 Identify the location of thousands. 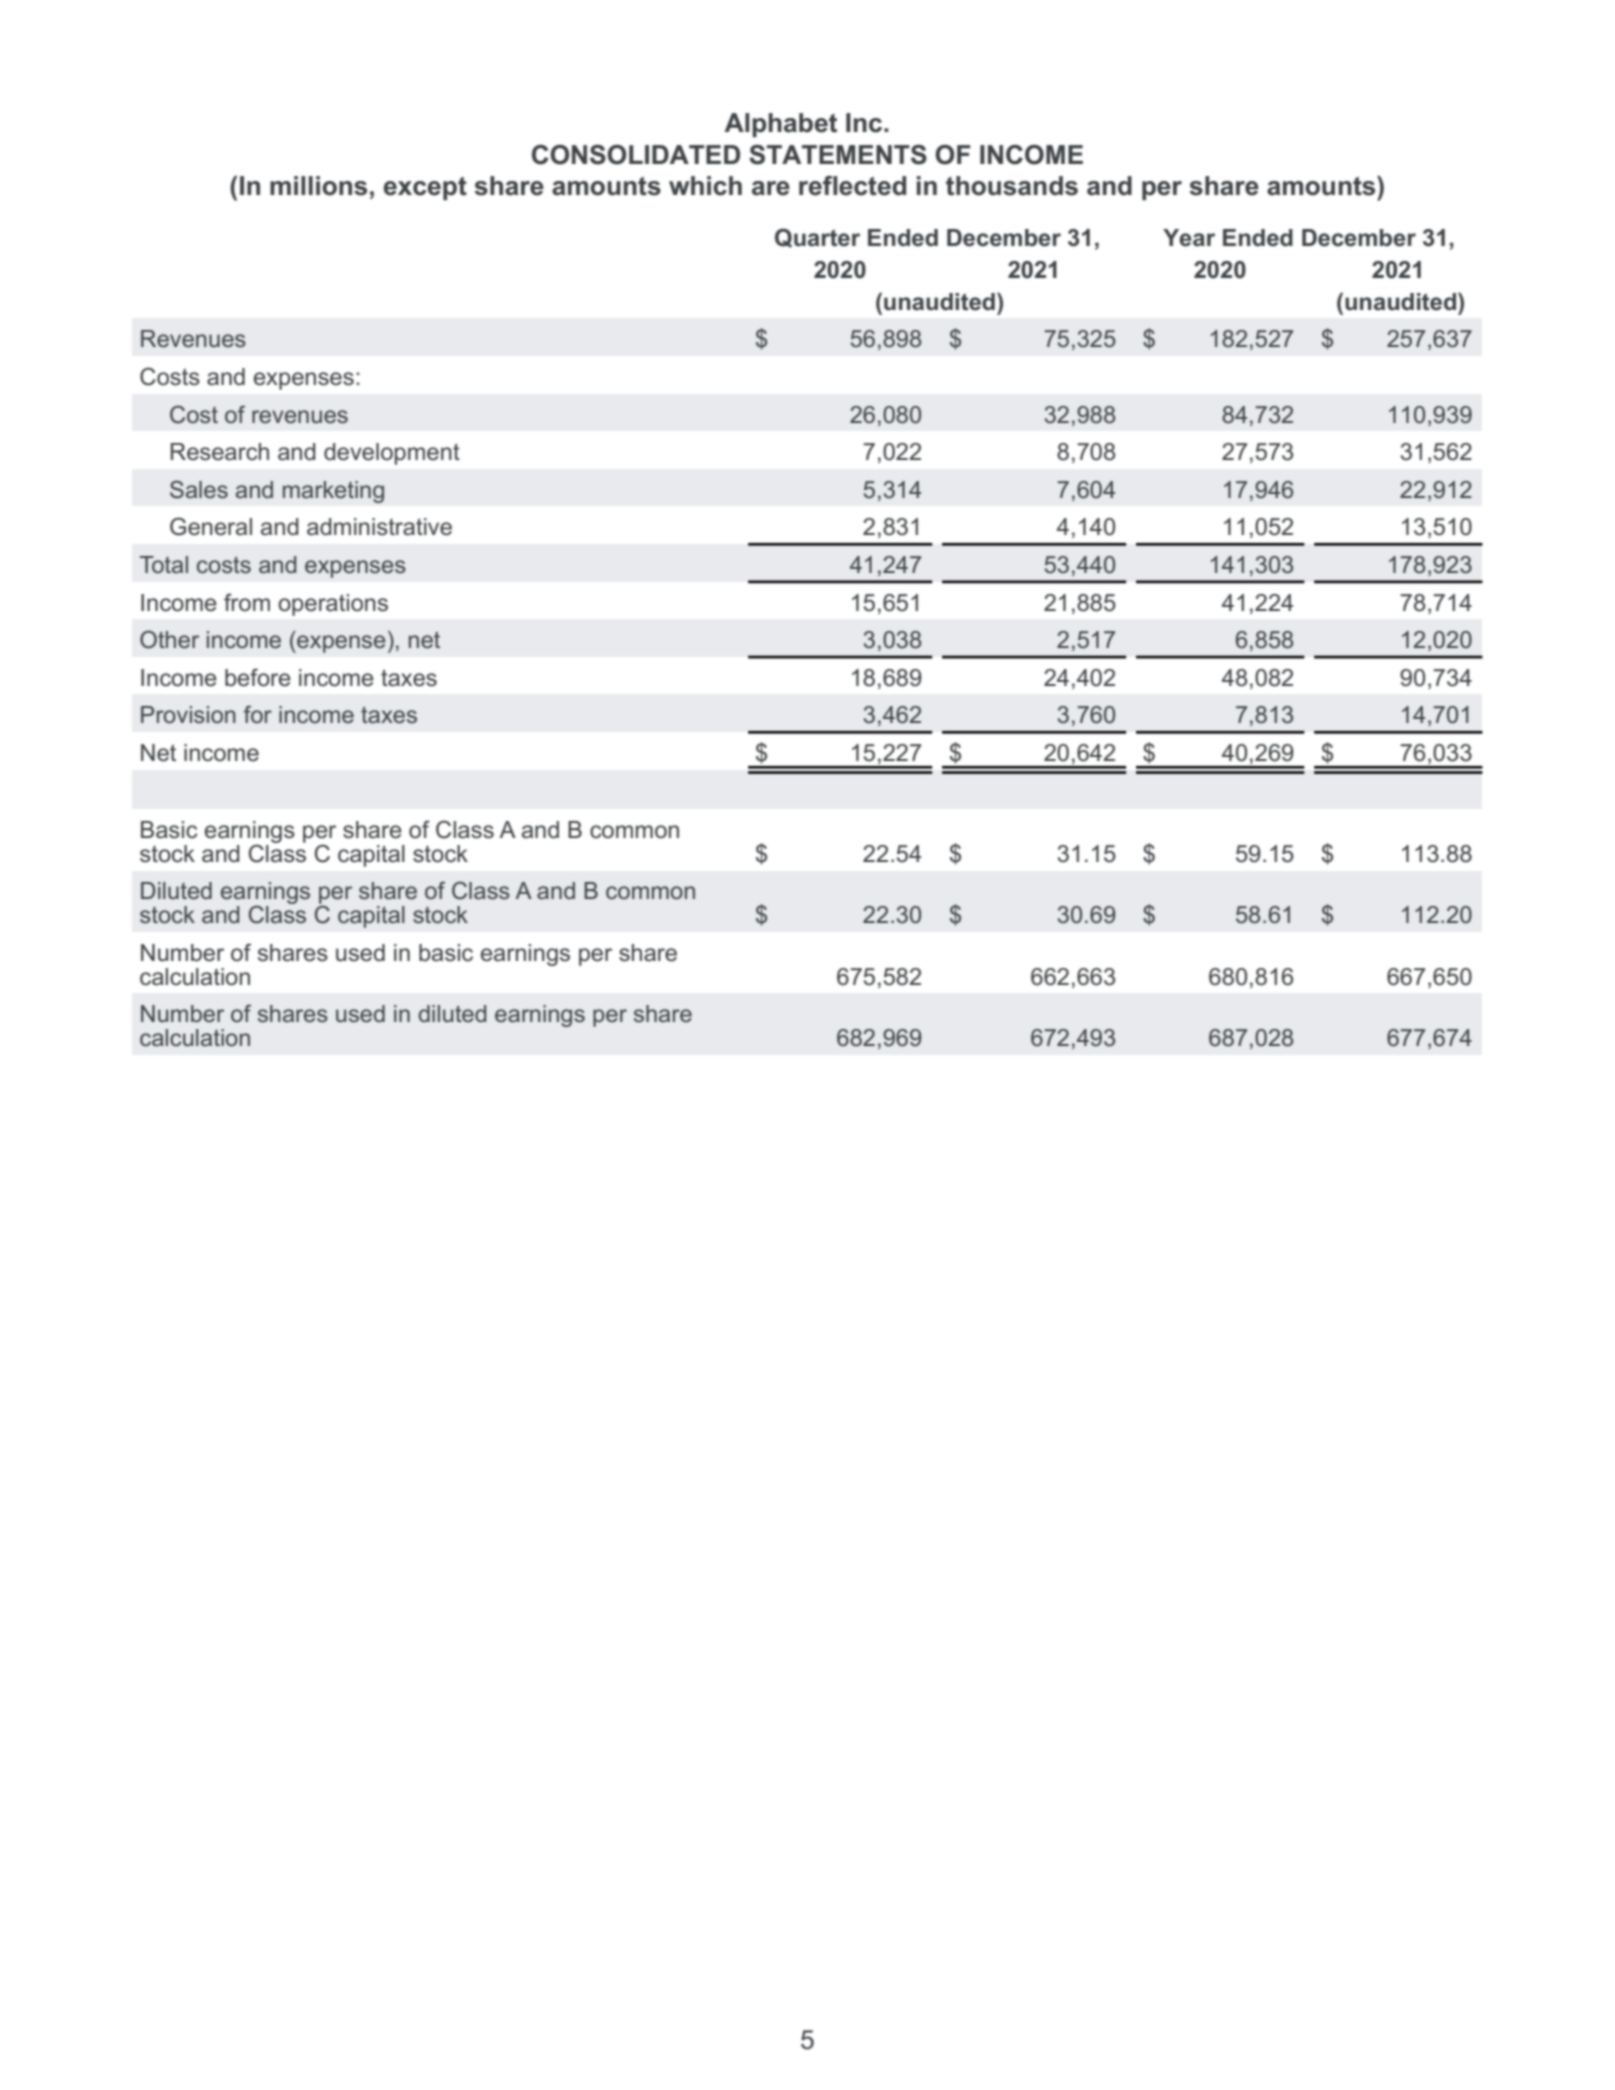
(1012, 186).
